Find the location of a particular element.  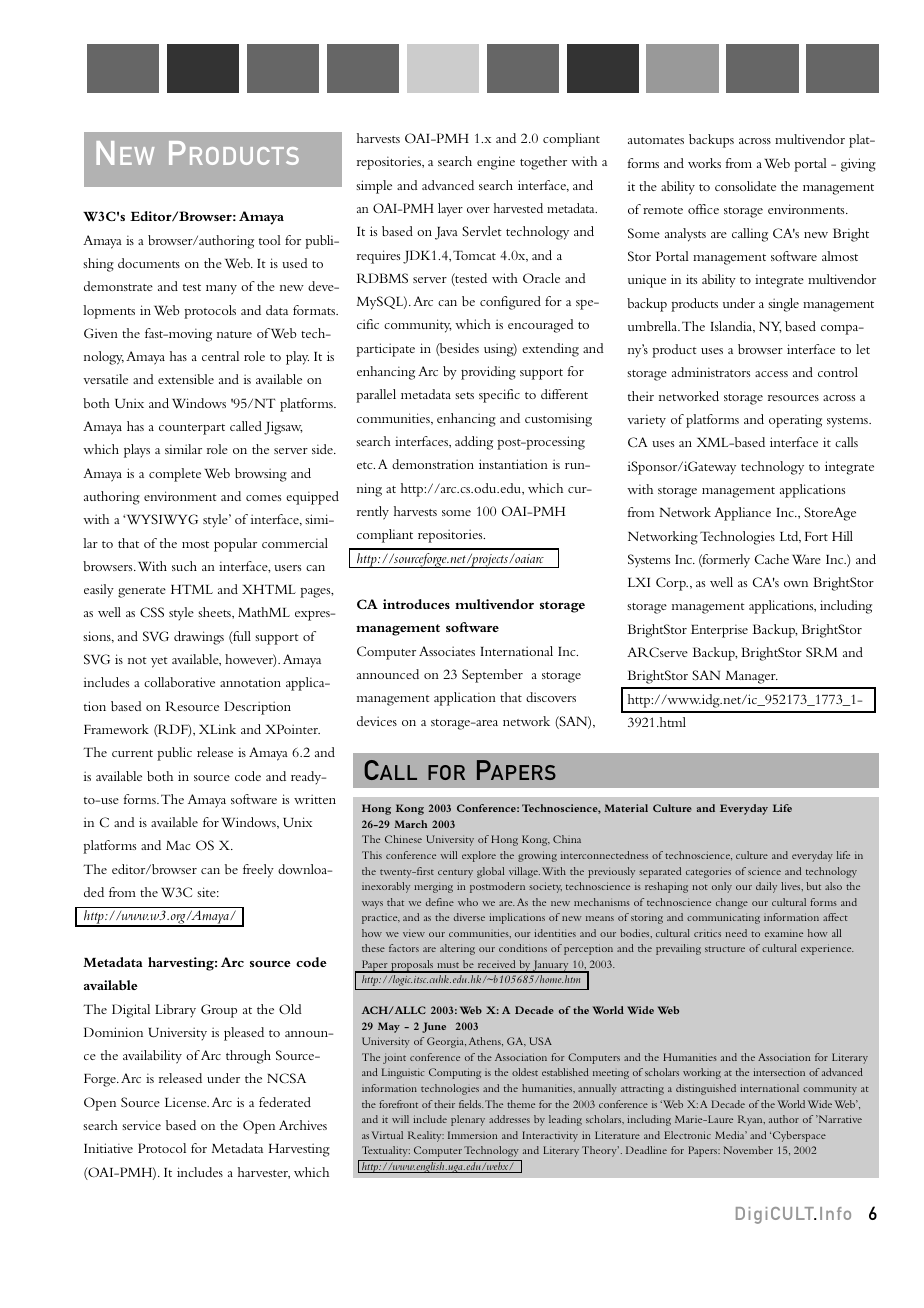

Immersion is located at coordinates (472, 1135).
